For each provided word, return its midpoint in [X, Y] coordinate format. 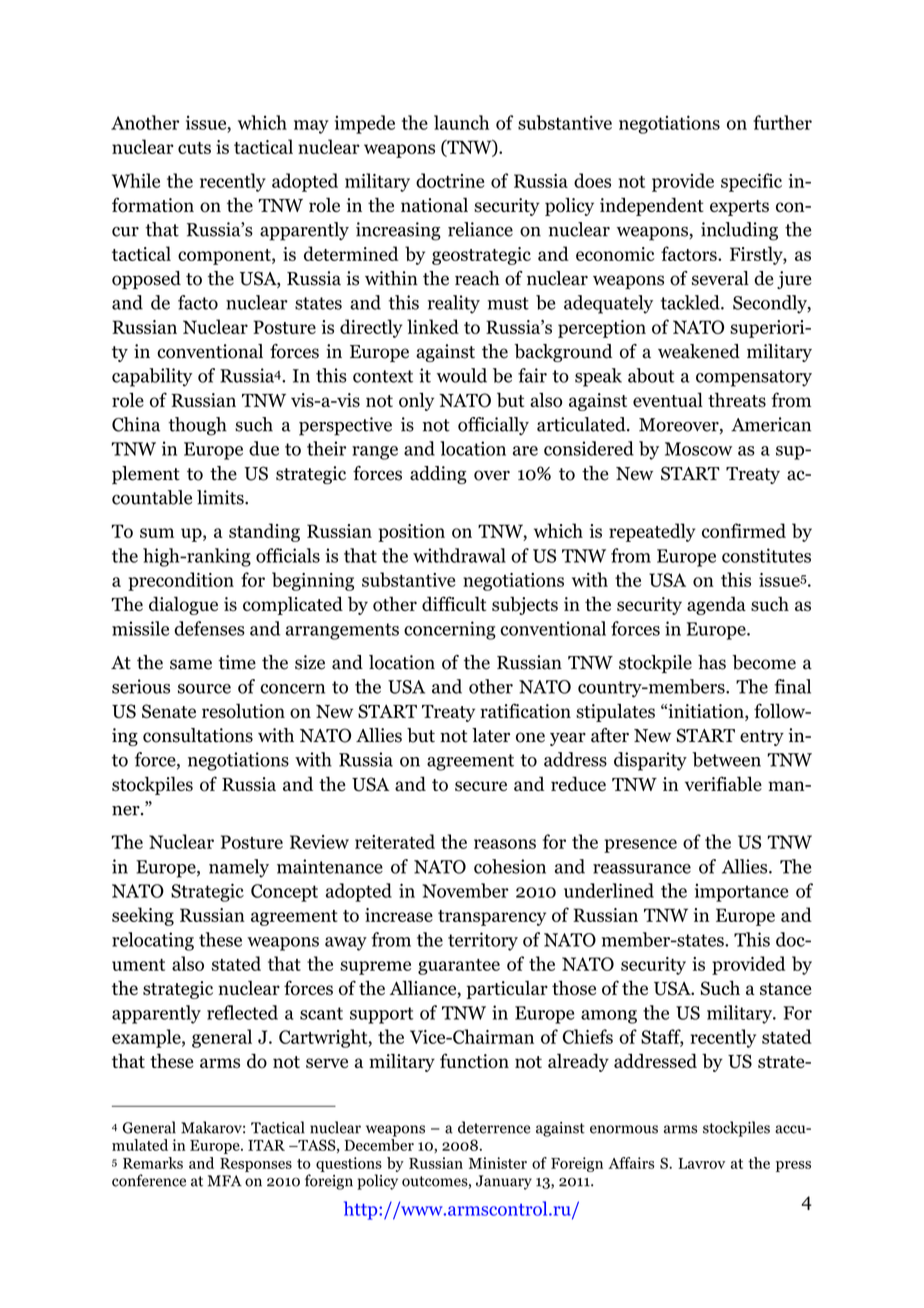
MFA [225, 1181]
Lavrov [701, 1163]
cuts [194, 148]
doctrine [450, 180]
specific [751, 182]
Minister [498, 1163]
